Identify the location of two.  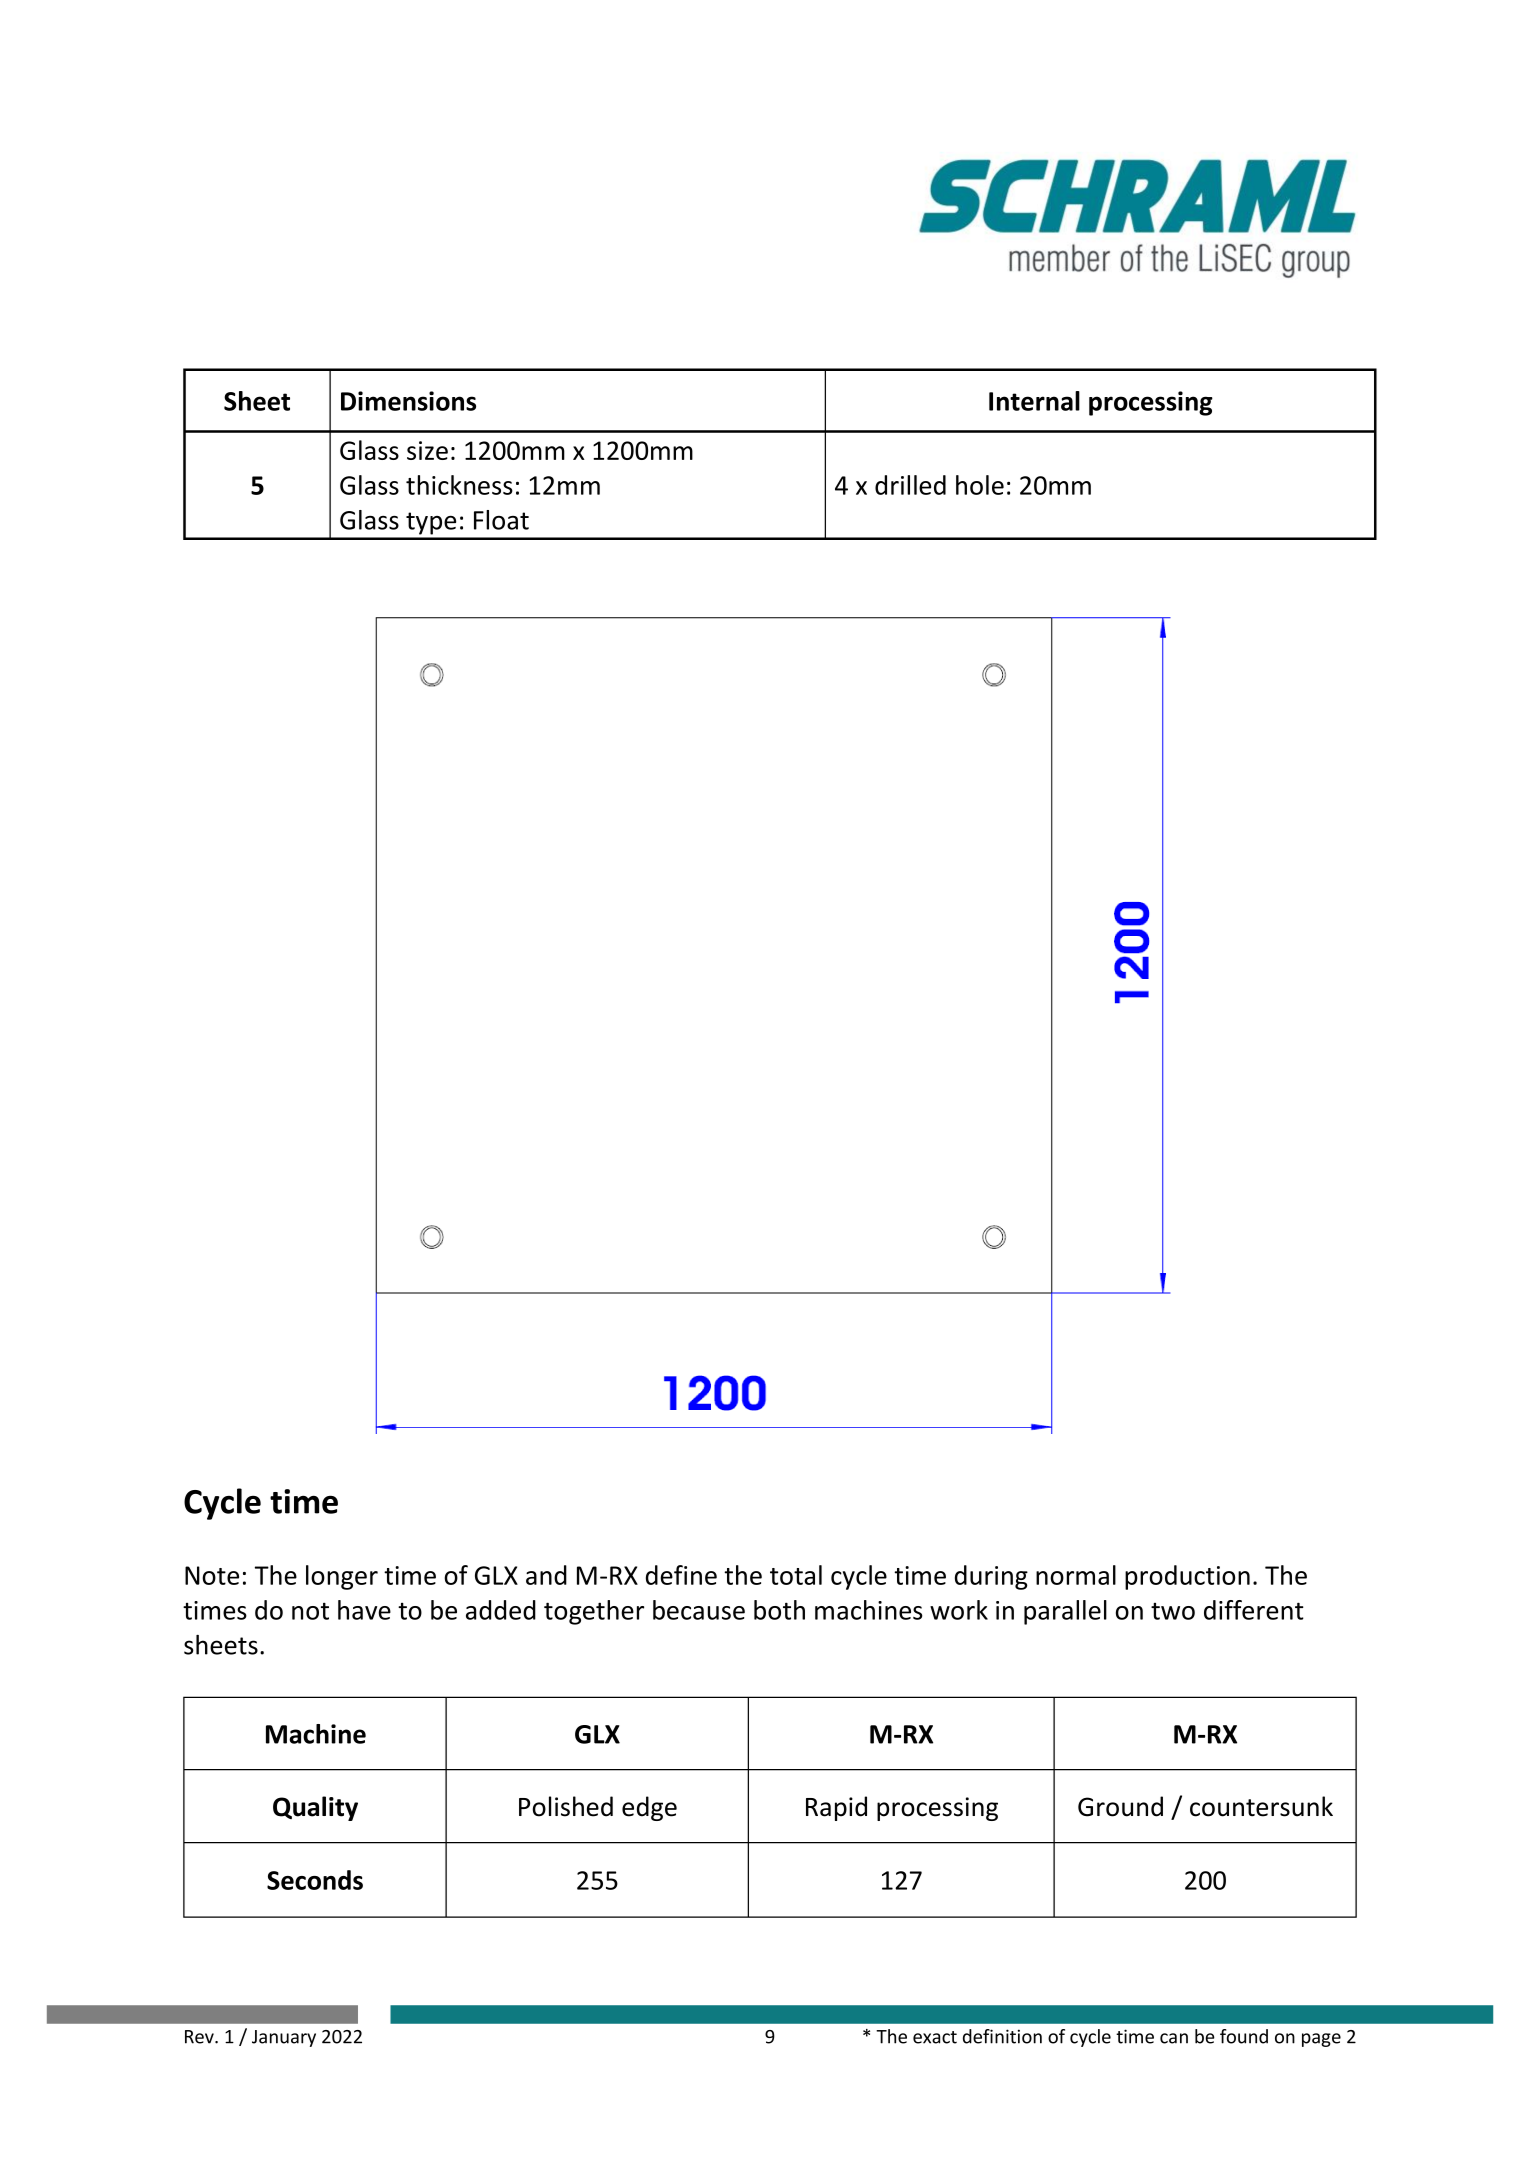
(1173, 1611).
